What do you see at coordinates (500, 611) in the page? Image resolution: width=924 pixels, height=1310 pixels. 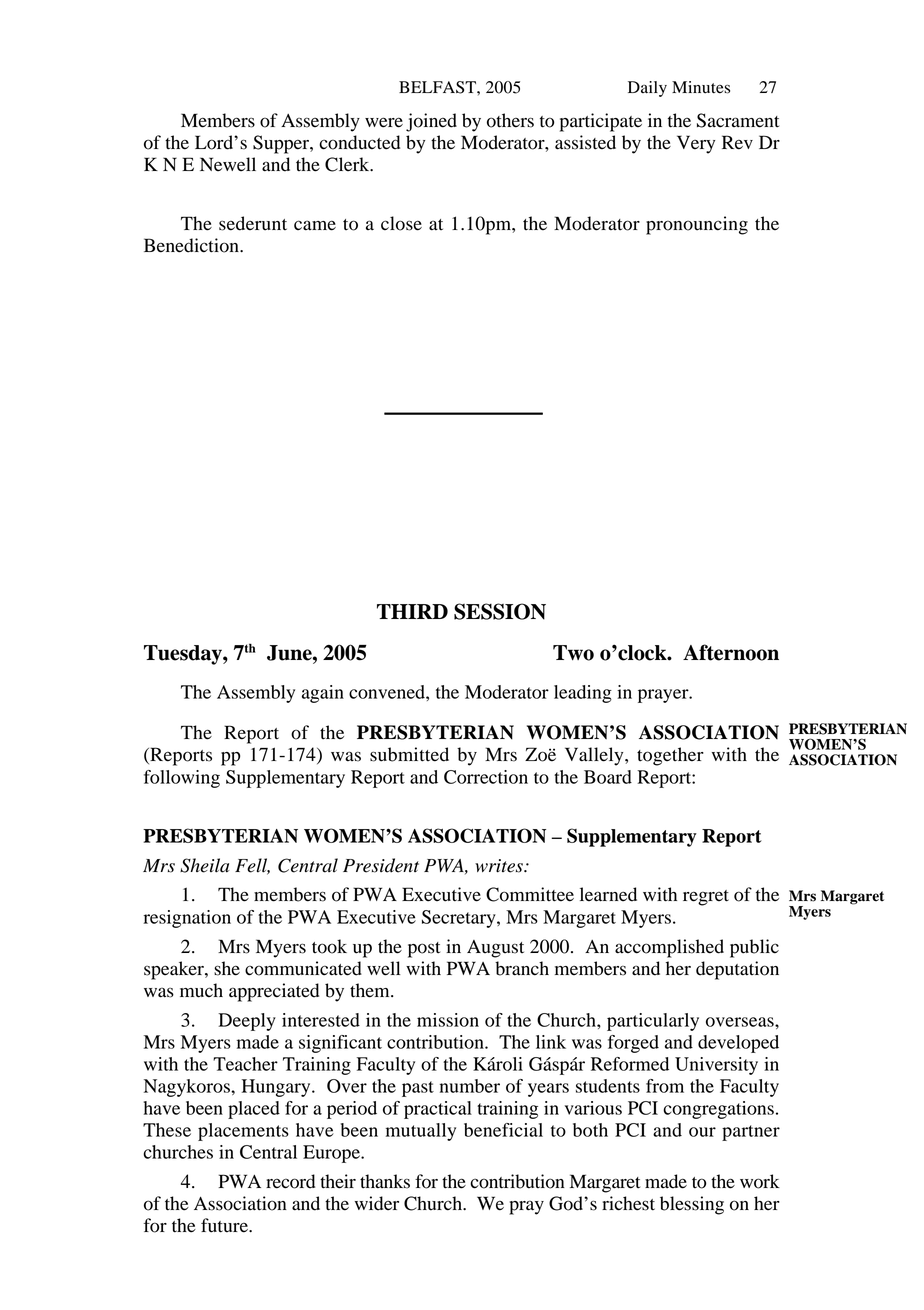 I see `SESSION` at bounding box center [500, 611].
